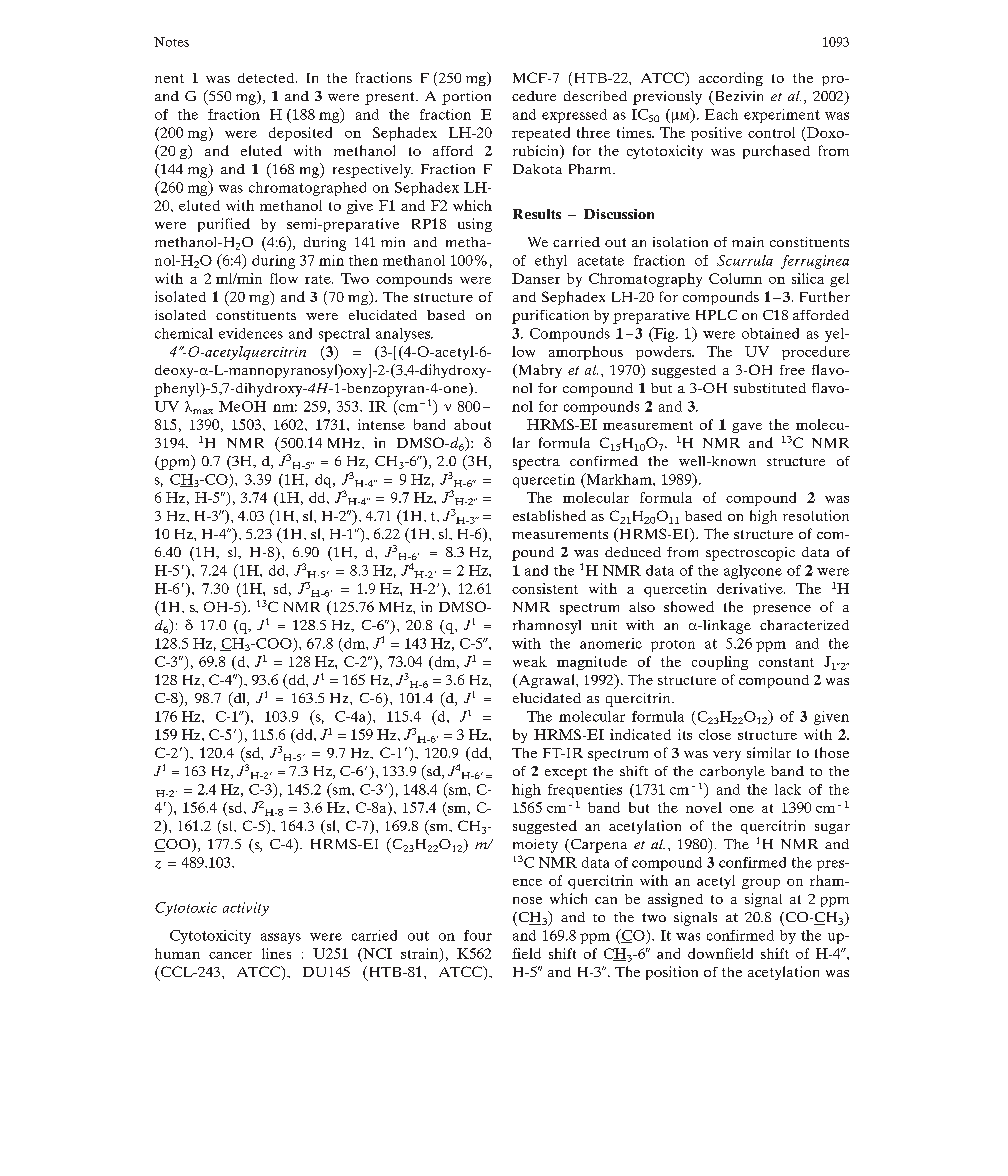 This document has width=1008, height=1176. What do you see at coordinates (171, 42) in the document?
I see `Notes` at bounding box center [171, 42].
